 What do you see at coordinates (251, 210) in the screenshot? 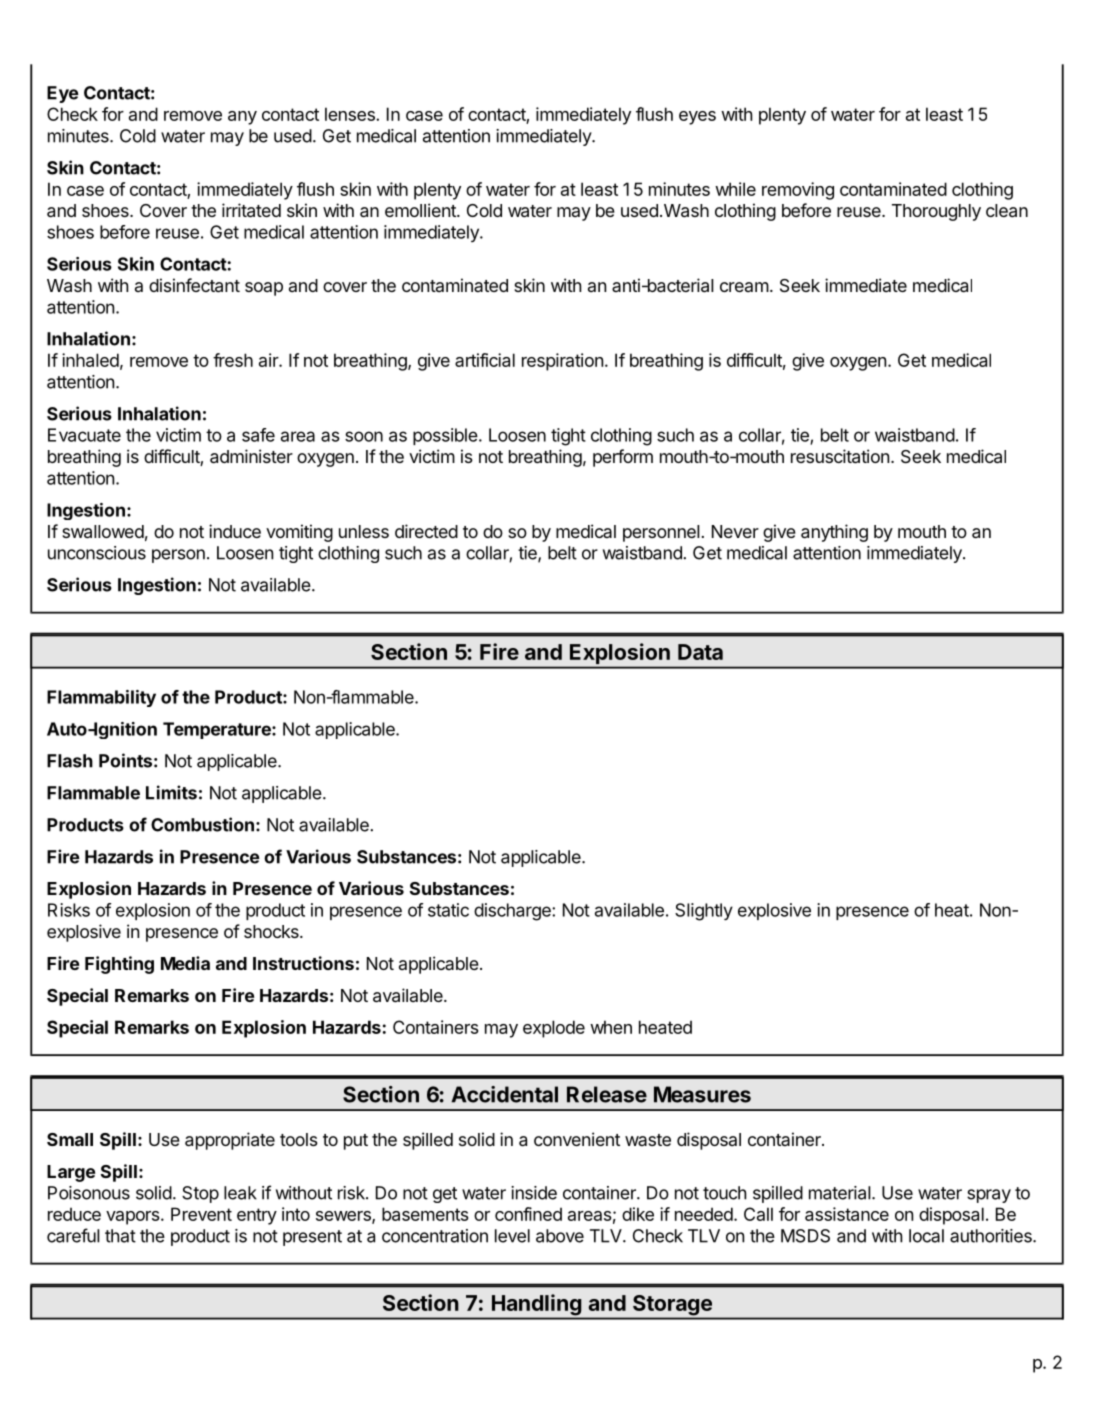
I see `irritated` at bounding box center [251, 210].
